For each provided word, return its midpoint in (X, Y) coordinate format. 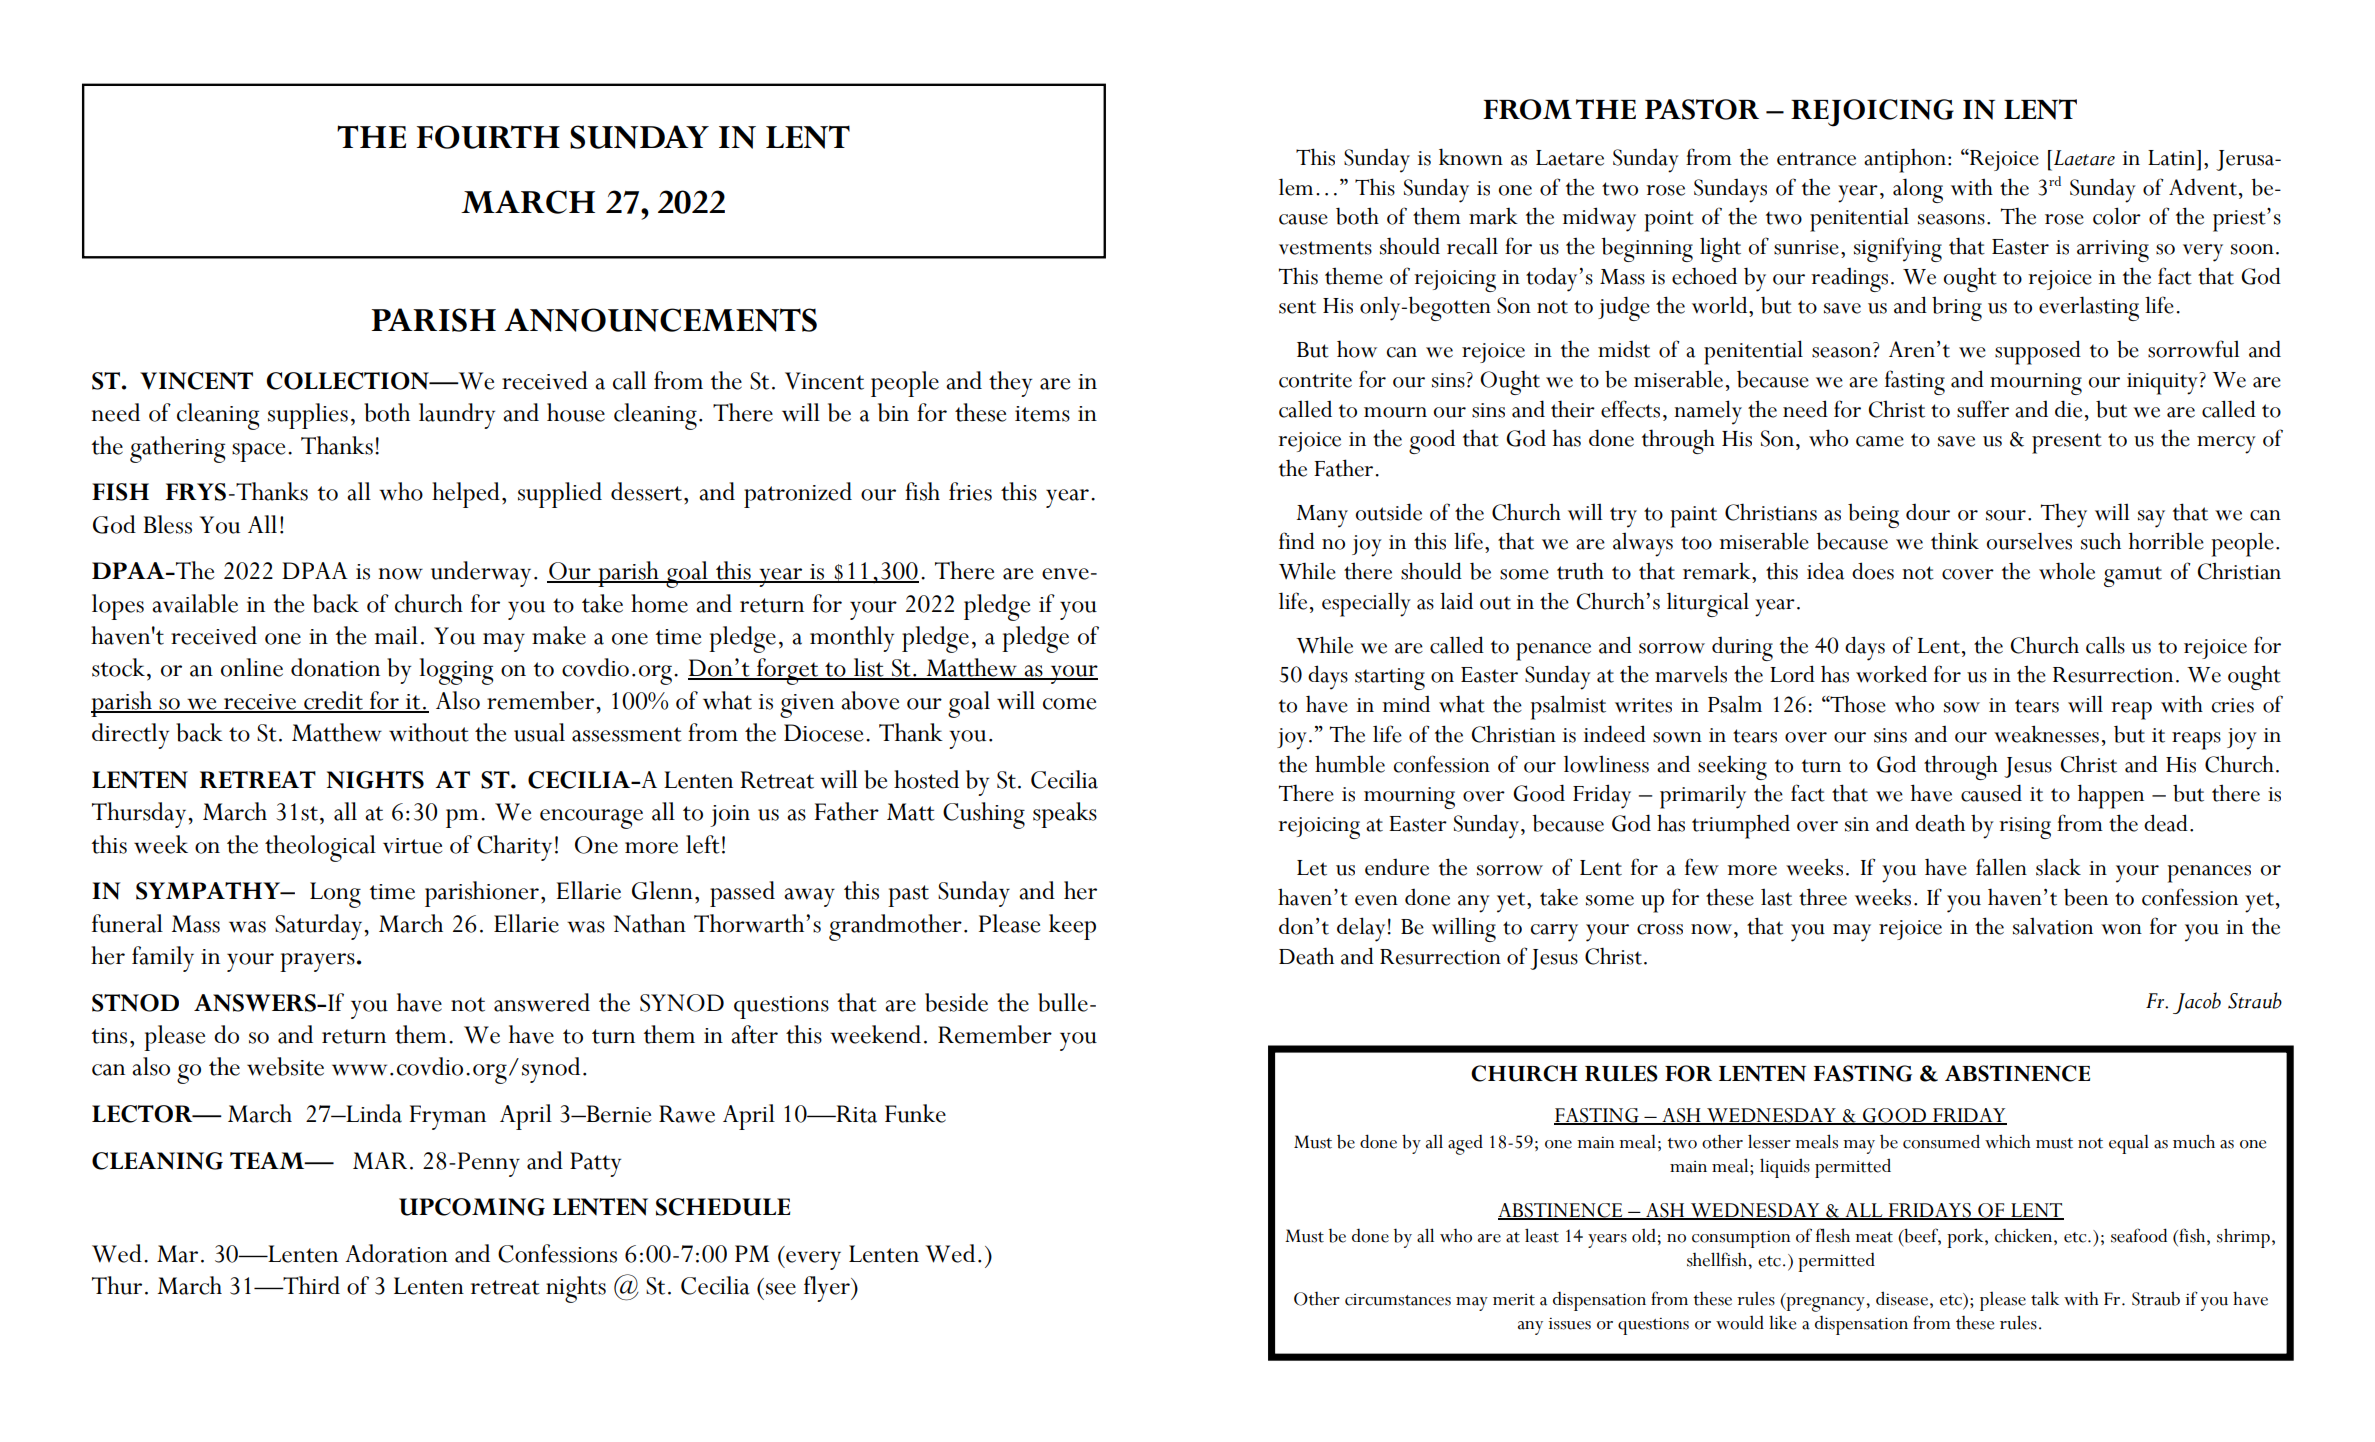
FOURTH (488, 137)
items (1042, 414)
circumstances (1398, 1300)
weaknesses (2046, 734)
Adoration (396, 1253)
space (258, 452)
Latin (2173, 158)
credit (333, 701)
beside (956, 1002)
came (1880, 441)
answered (542, 1002)
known (1471, 157)
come (1069, 704)
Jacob (2197, 1003)
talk (2045, 1298)
